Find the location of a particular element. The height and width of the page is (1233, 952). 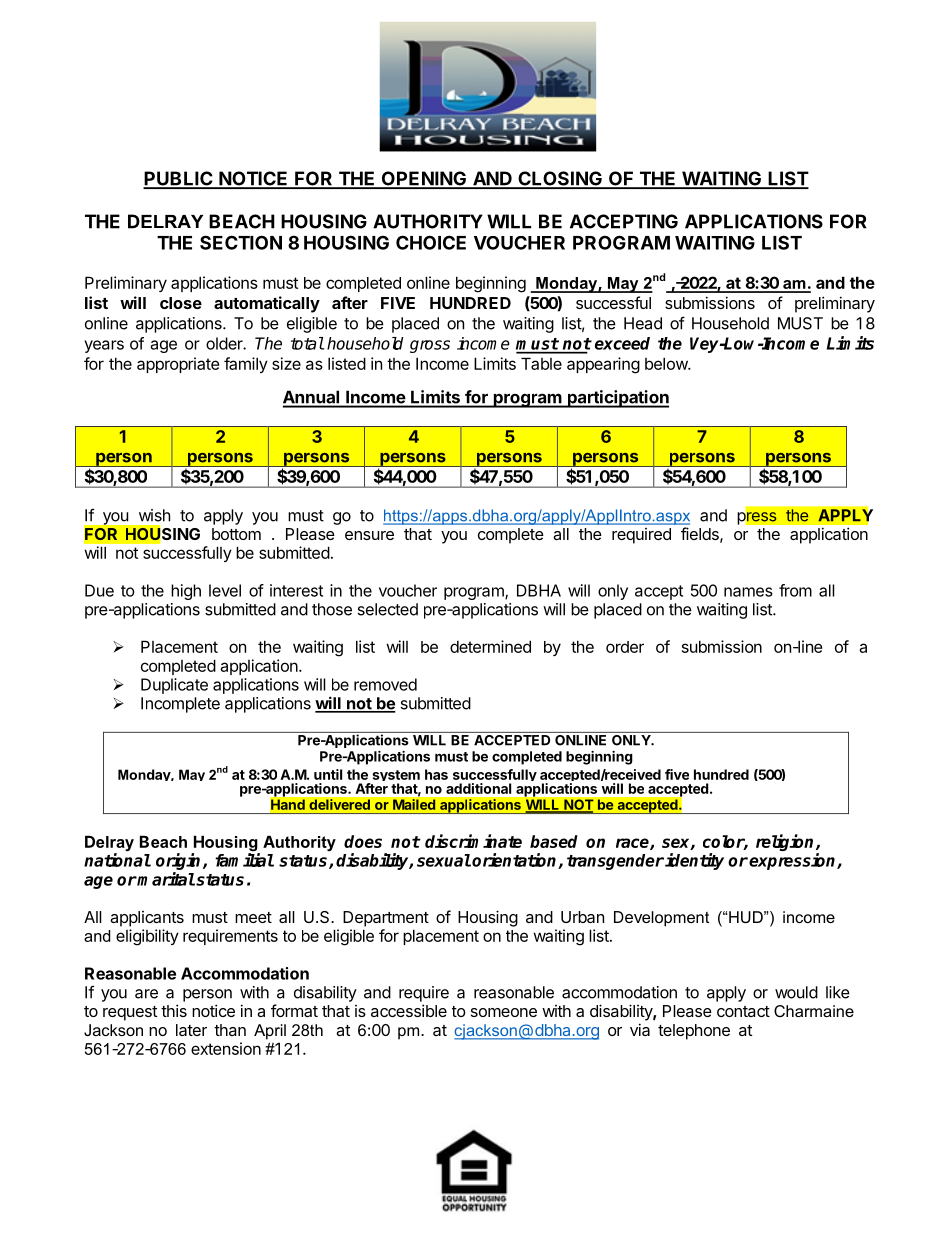

later is located at coordinates (191, 1030).
